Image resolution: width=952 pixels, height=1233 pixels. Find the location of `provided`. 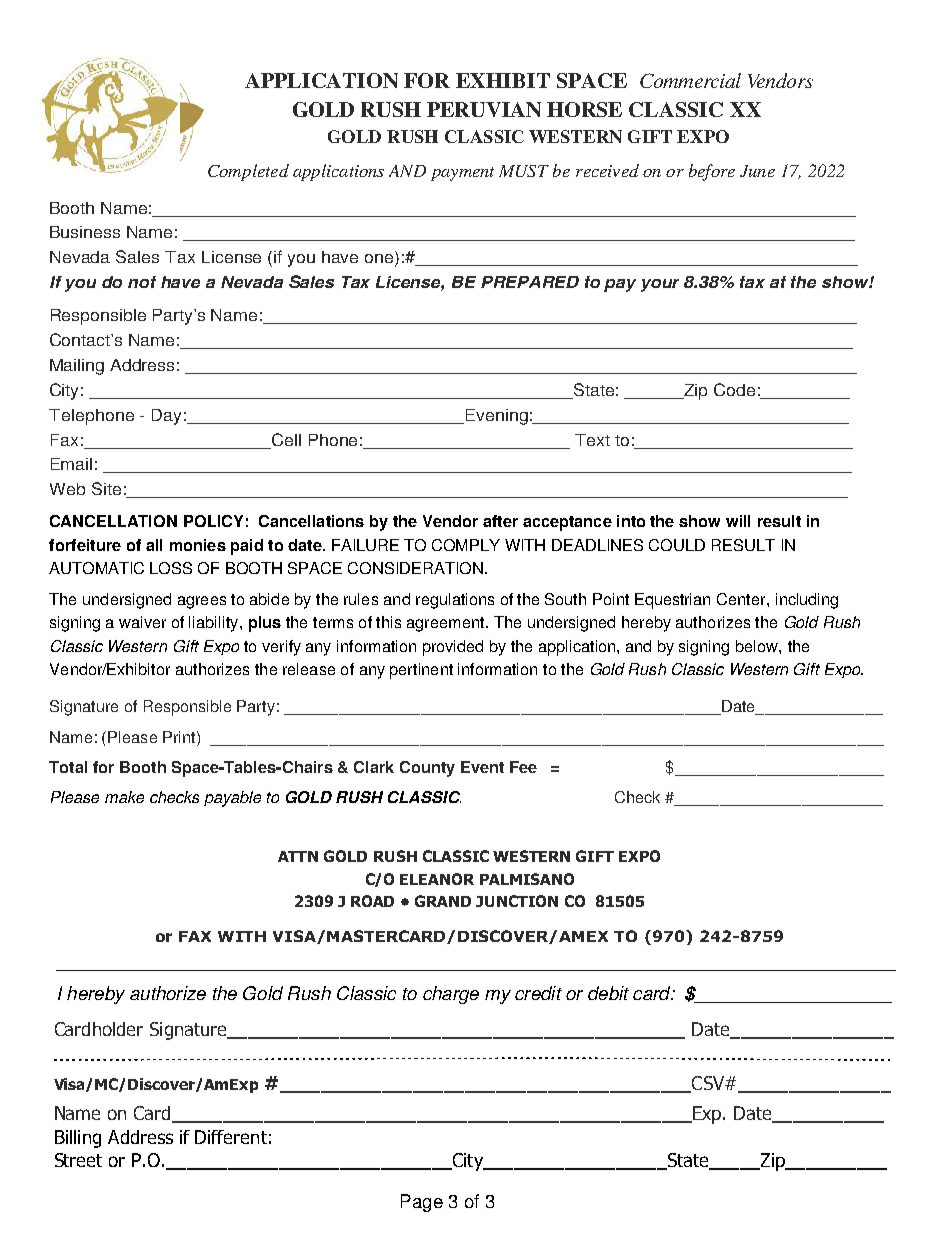

provided is located at coordinates (453, 648).
